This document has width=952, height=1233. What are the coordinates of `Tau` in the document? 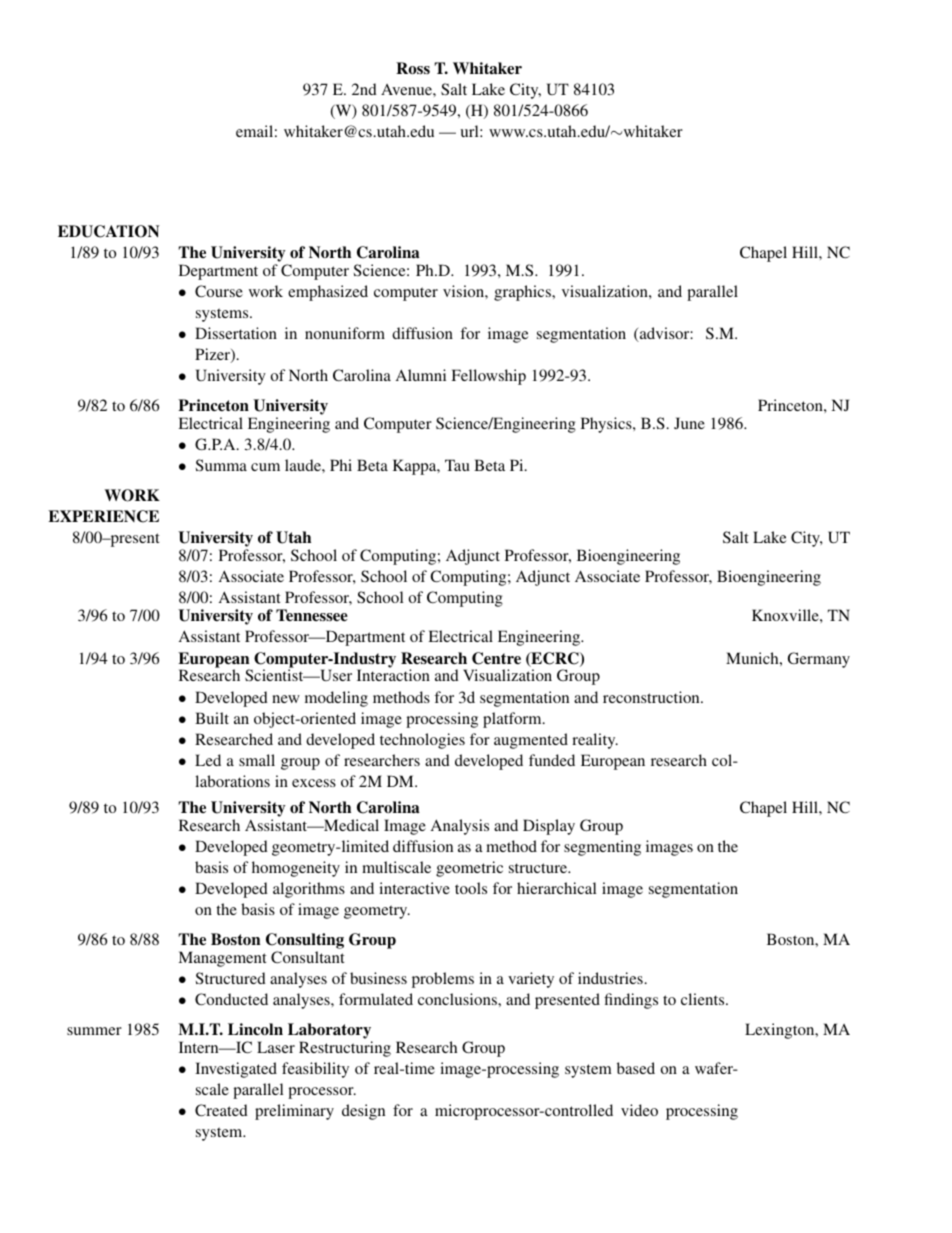 It's located at (457, 465).
